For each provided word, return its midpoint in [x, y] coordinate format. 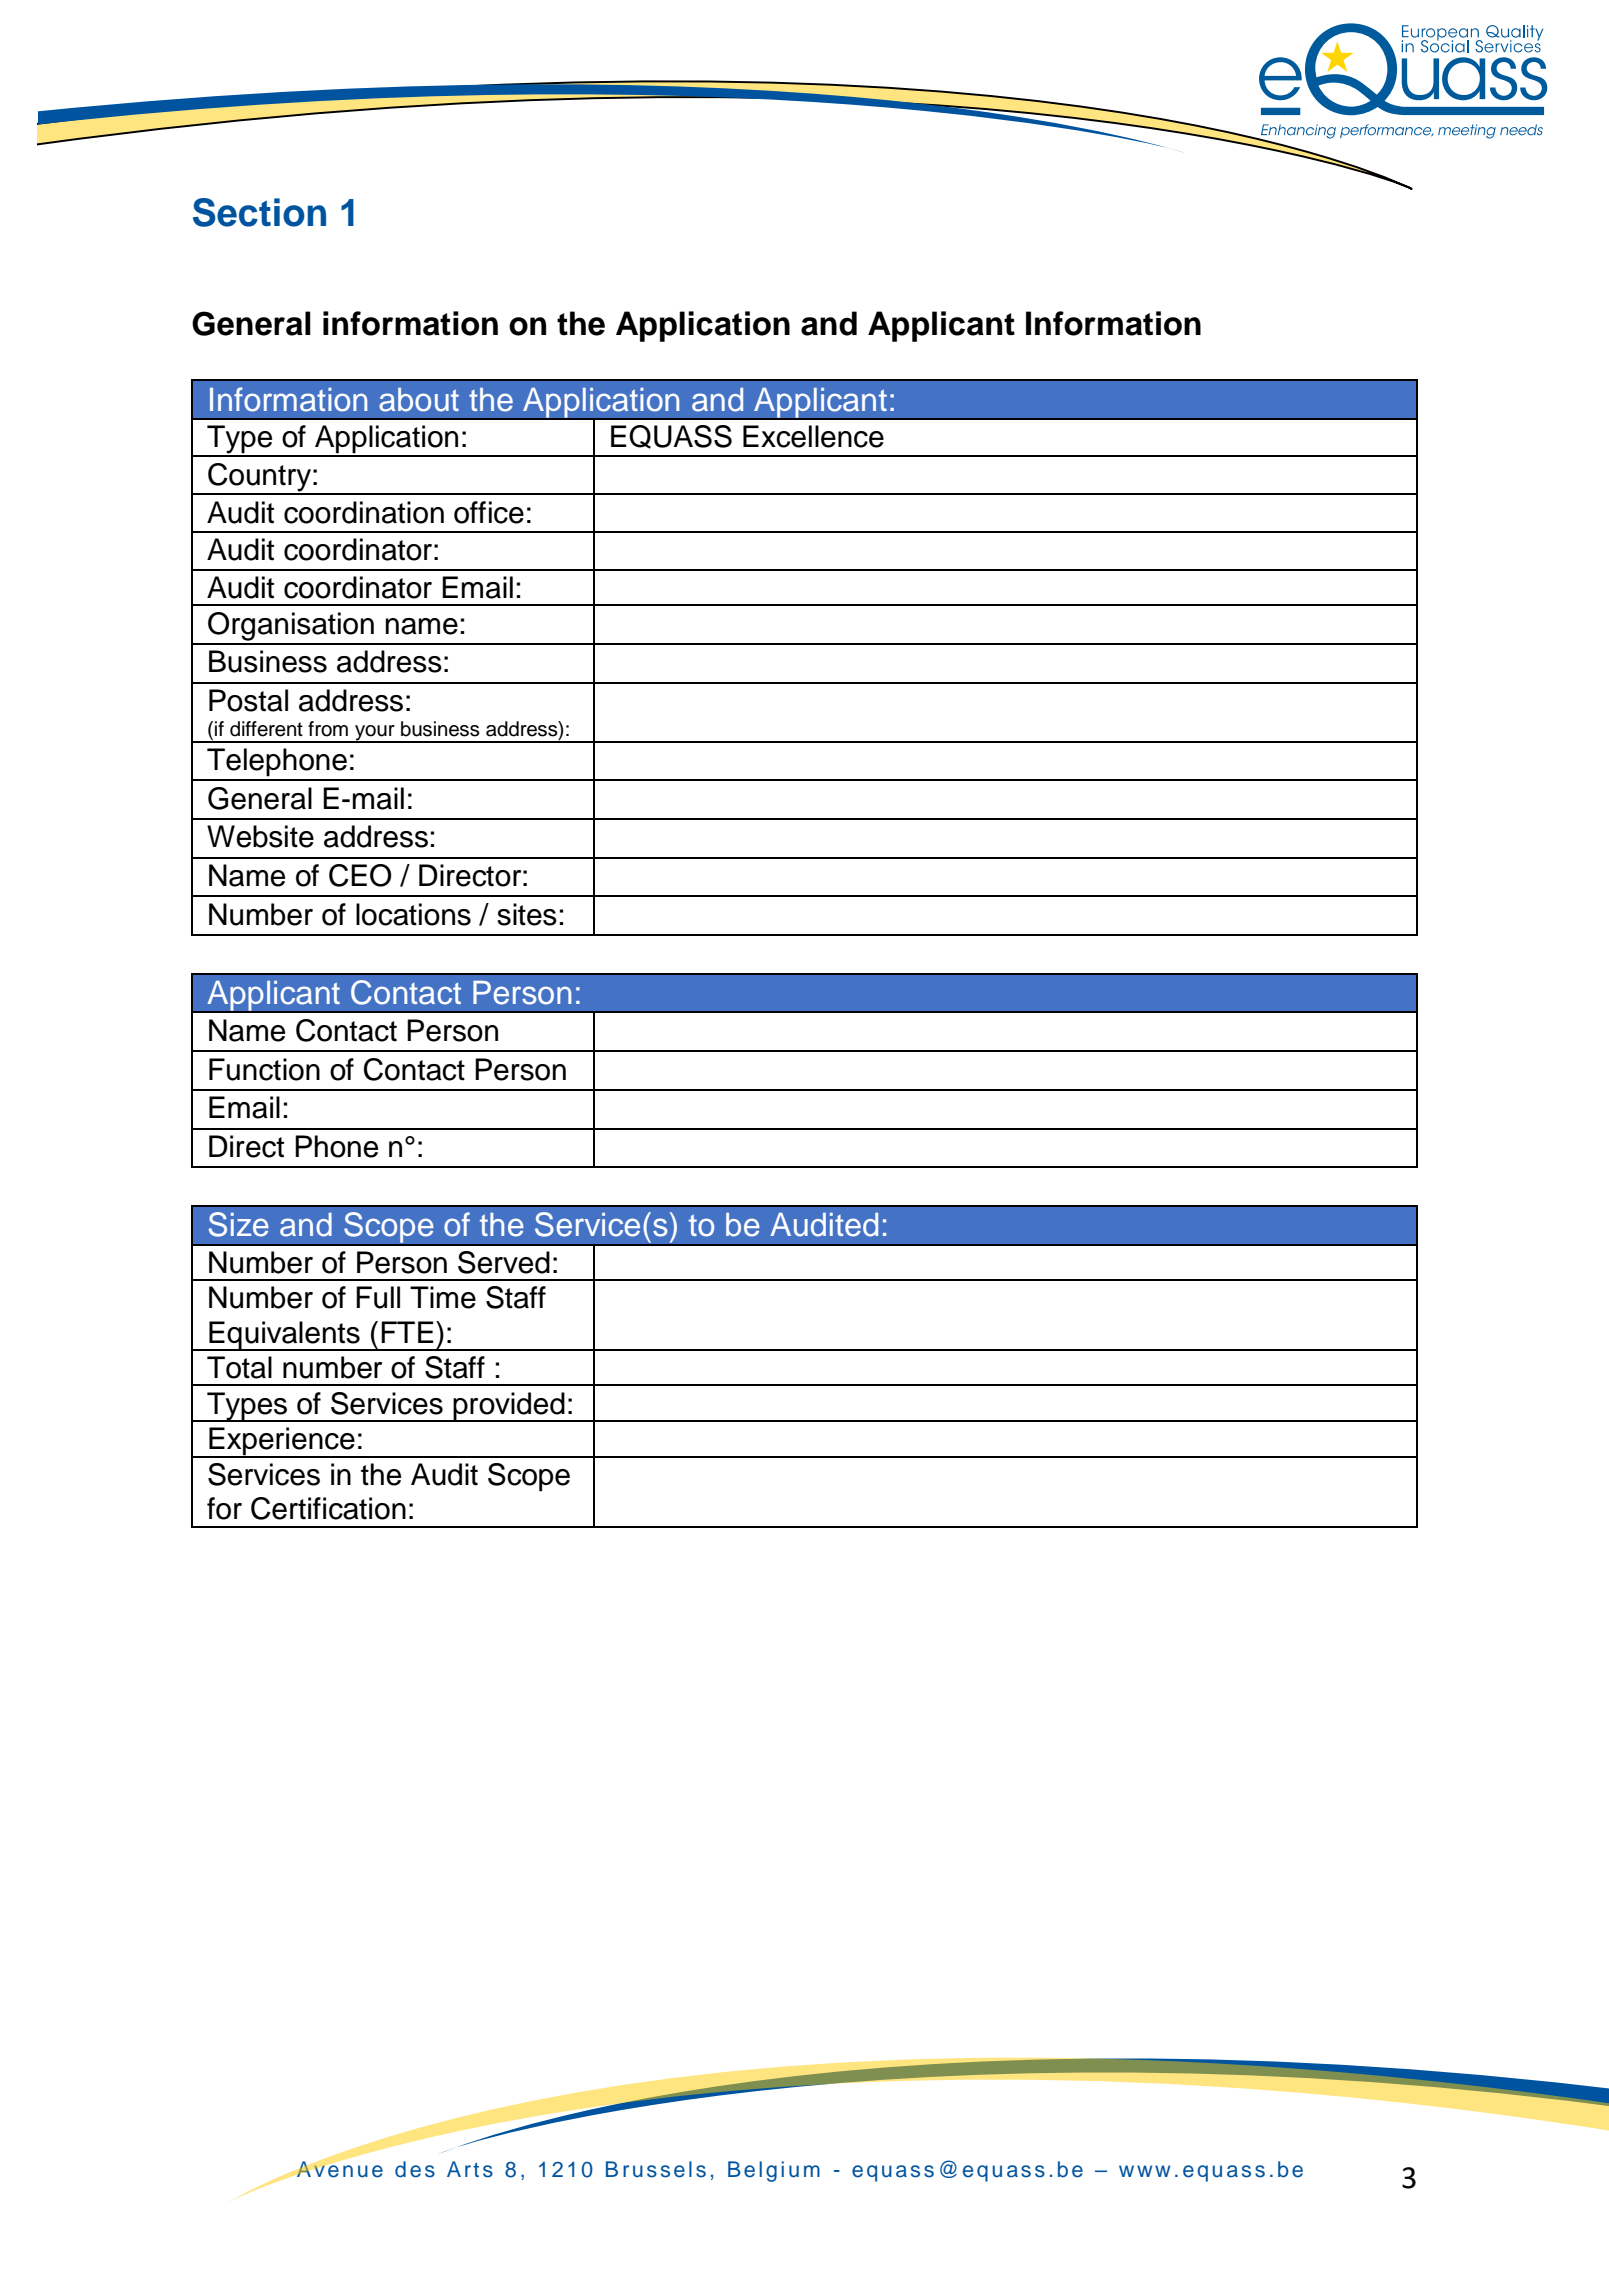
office [489, 512]
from [328, 729]
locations [413, 914]
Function [264, 1069]
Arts [470, 2169]
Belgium [774, 2171]
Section [259, 212]
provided [509, 1407]
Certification [328, 1508]
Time [443, 1297]
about [419, 400]
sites [527, 914]
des [415, 2169]
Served [504, 1262]
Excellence [813, 436]
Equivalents [284, 1336]
